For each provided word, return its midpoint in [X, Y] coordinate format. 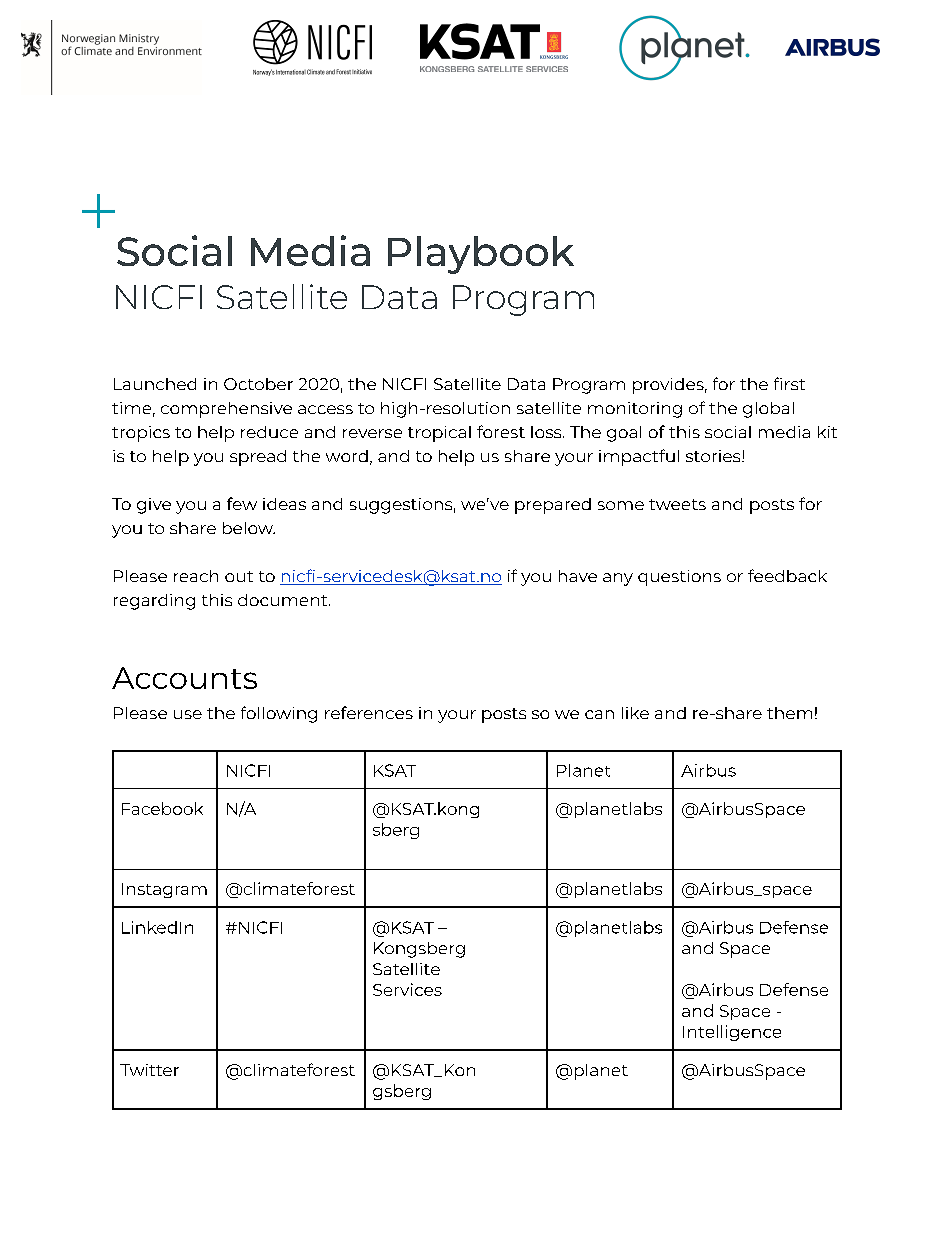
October [258, 384]
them [789, 713]
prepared [553, 506]
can [599, 714]
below [249, 528]
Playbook [481, 255]
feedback [787, 575]
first [789, 383]
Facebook [162, 808]
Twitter [149, 1070]
